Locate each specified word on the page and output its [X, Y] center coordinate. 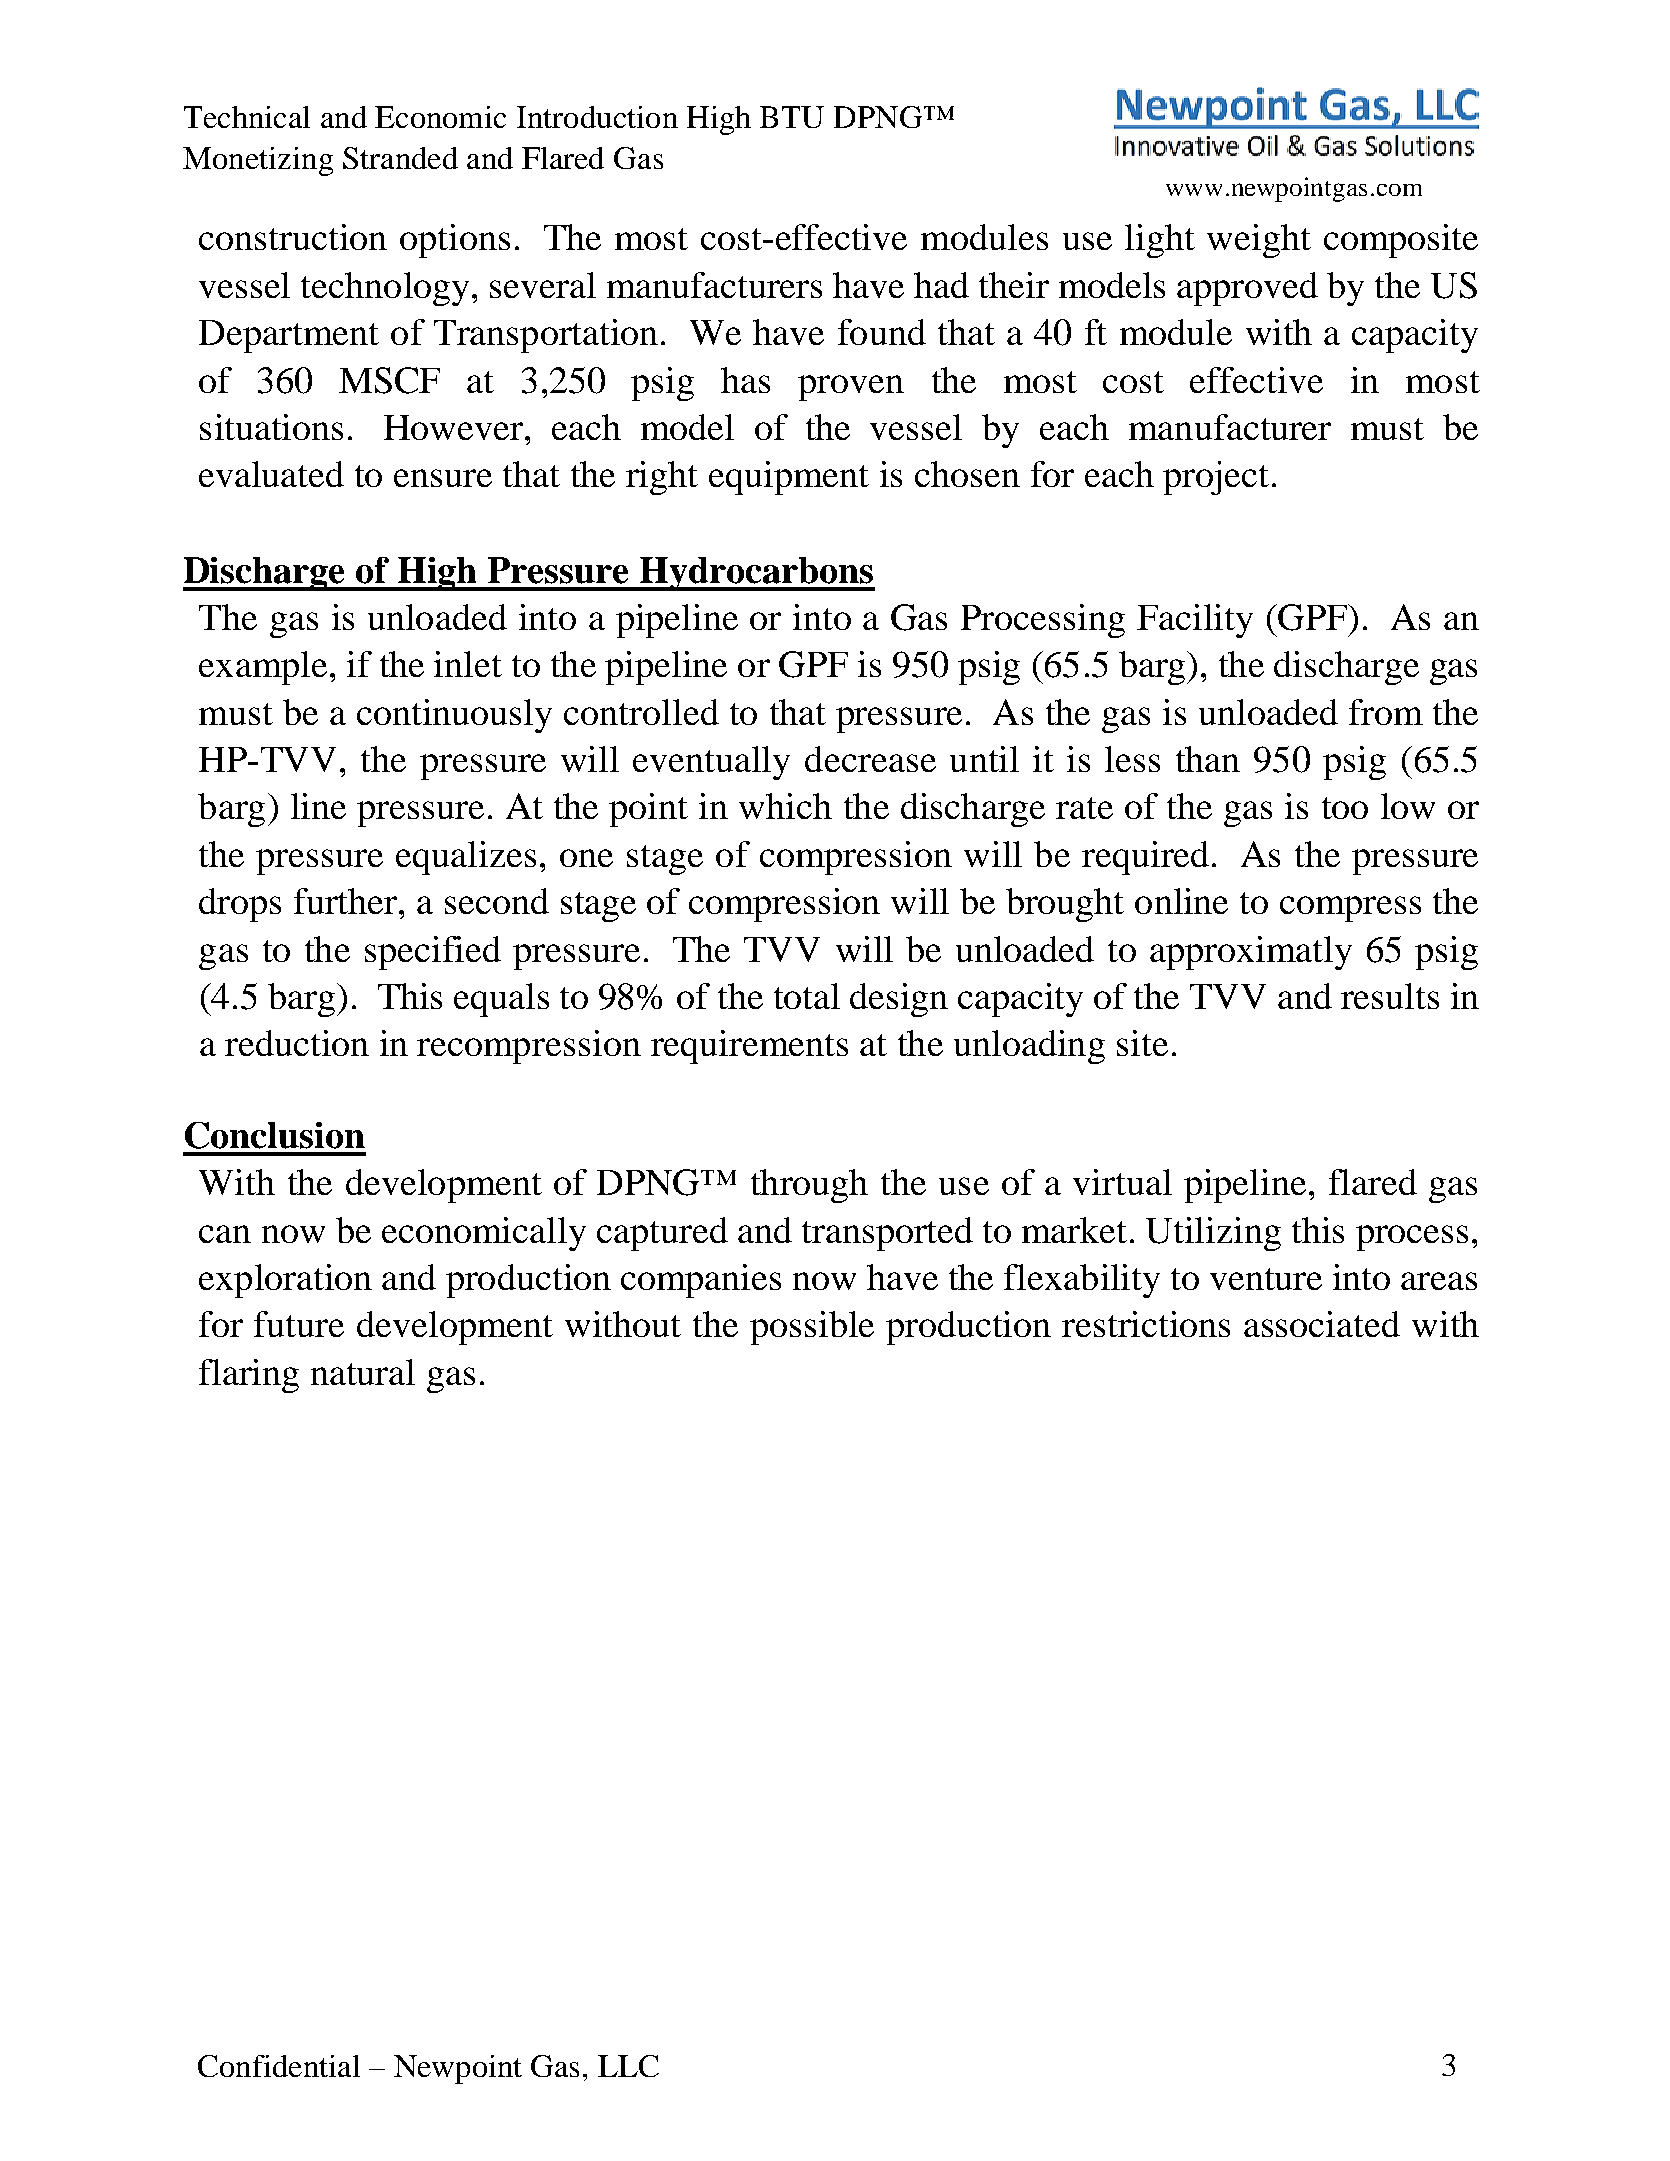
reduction [297, 1043]
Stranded [400, 158]
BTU [792, 117]
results [1390, 996]
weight [1259, 241]
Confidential [279, 2066]
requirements [749, 1047]
